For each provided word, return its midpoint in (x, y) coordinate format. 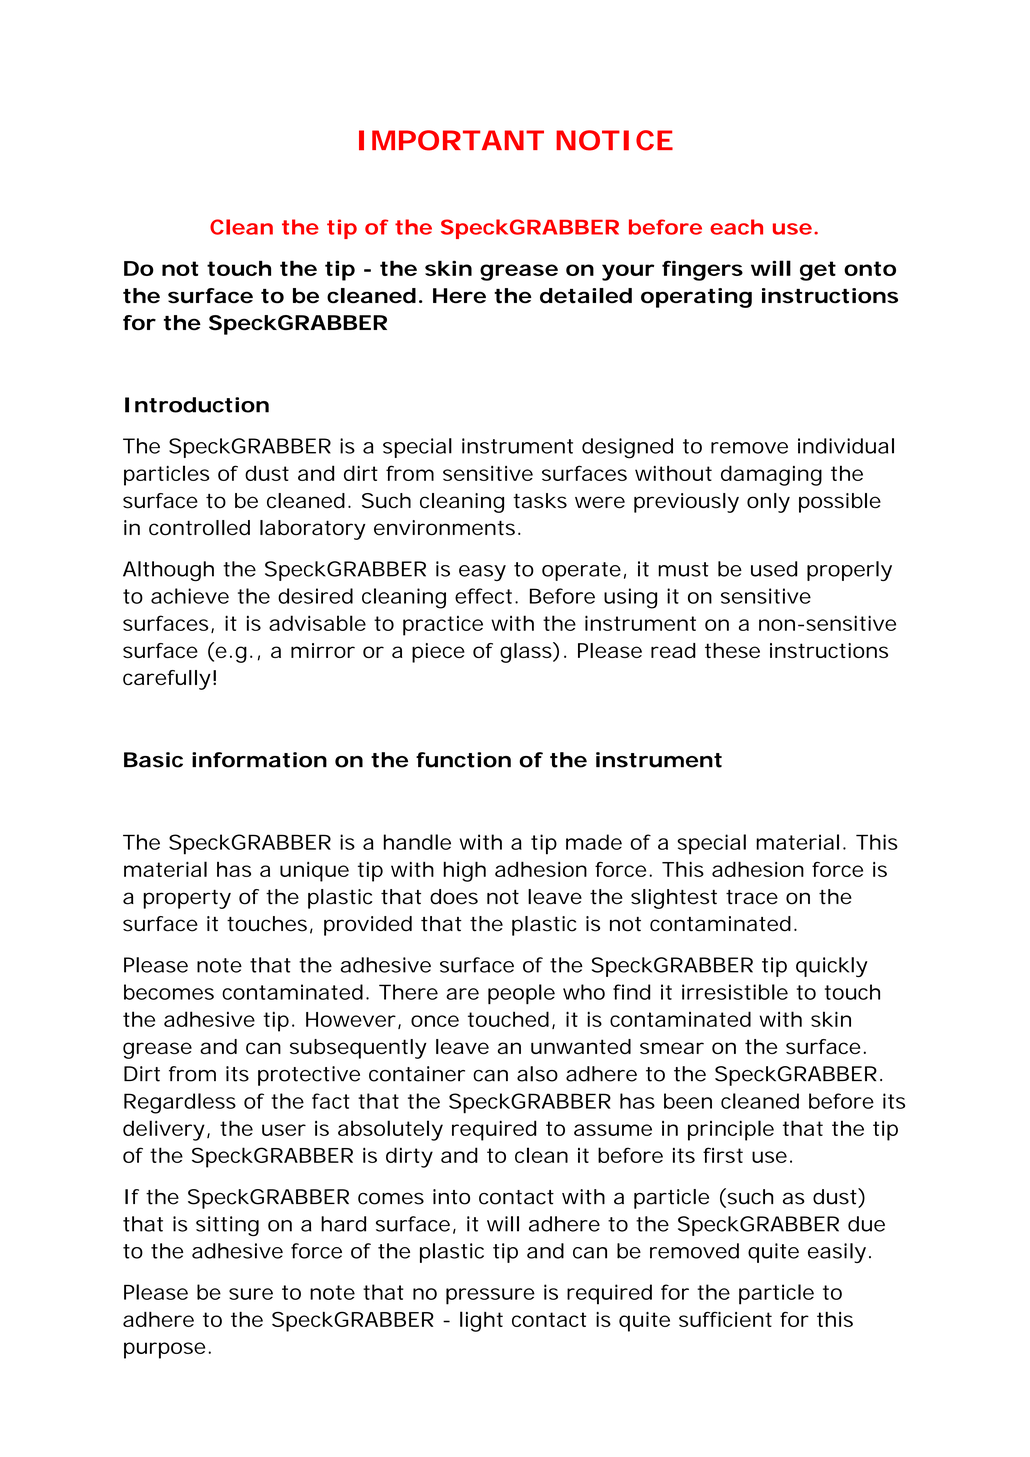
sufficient (725, 1319)
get (818, 271)
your (628, 272)
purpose (164, 1350)
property (187, 899)
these (732, 650)
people (521, 994)
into (451, 1197)
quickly (832, 967)
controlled (199, 528)
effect (483, 596)
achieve (190, 596)
